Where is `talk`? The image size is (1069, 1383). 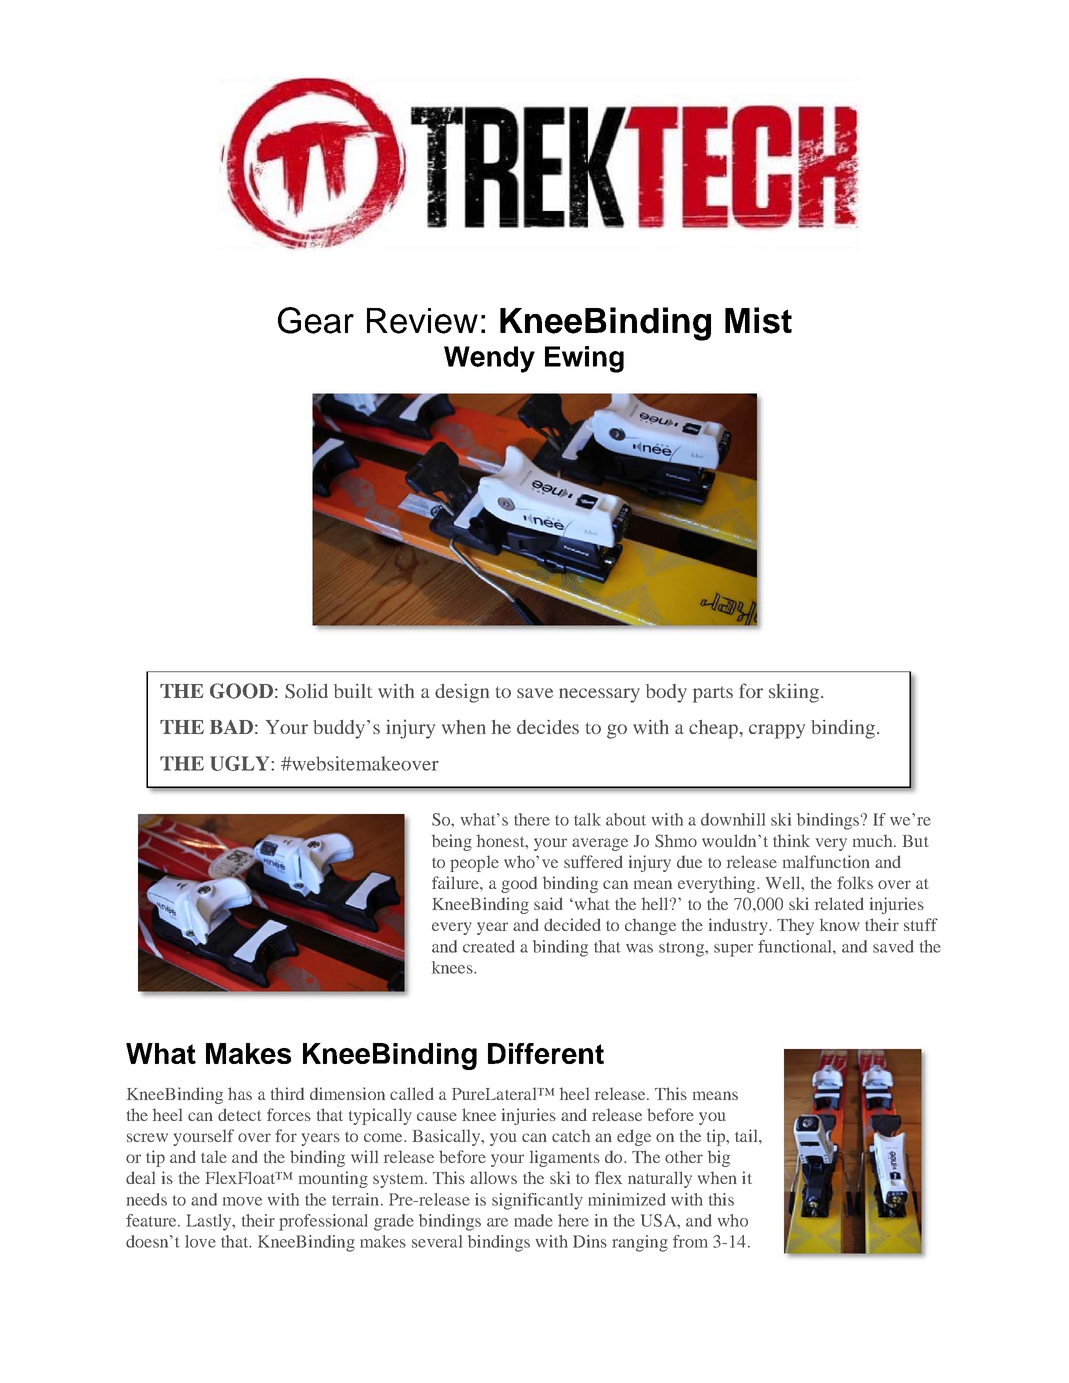
talk is located at coordinates (587, 819).
